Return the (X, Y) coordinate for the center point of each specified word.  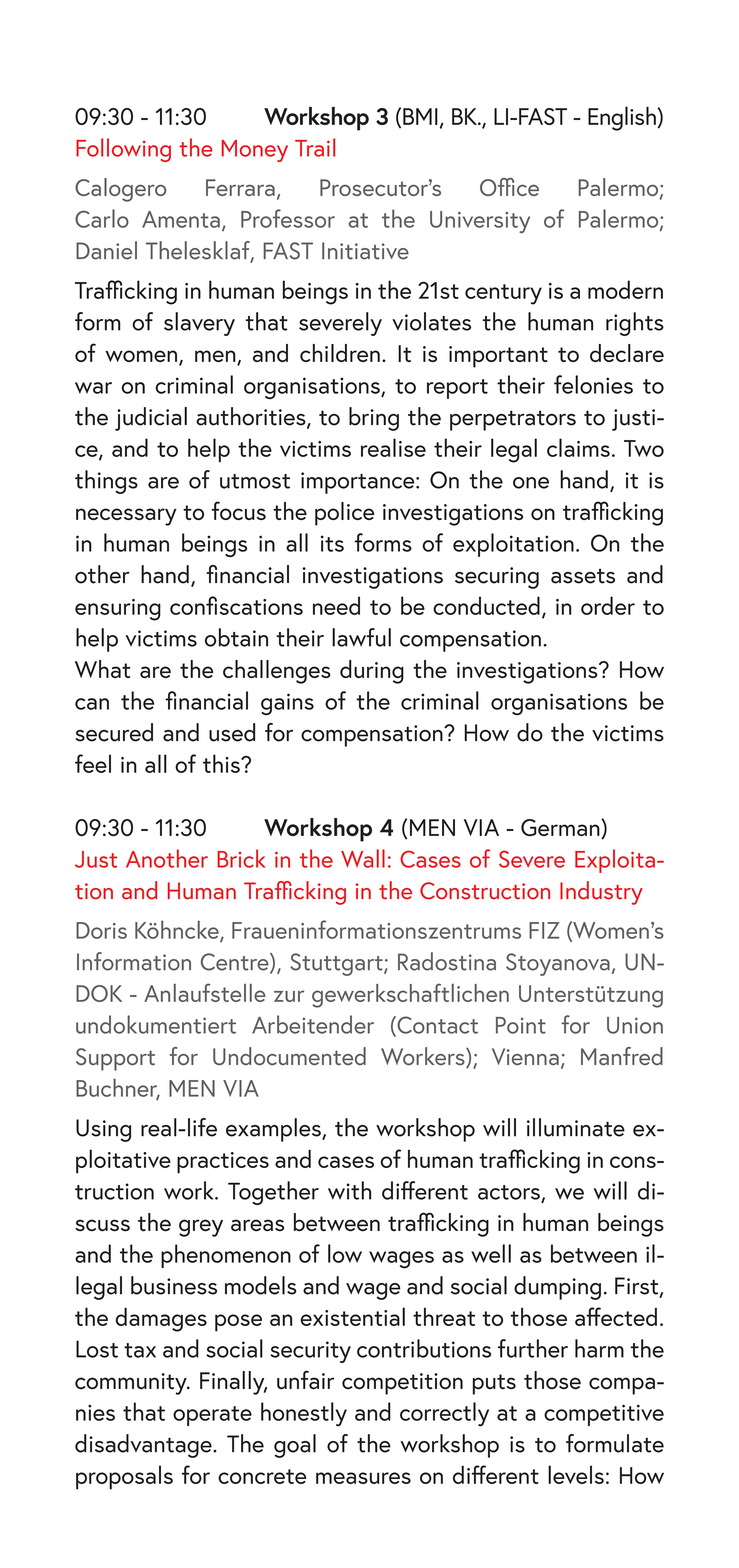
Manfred (622, 1056)
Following (123, 150)
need (336, 605)
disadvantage (144, 1446)
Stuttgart (337, 964)
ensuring (118, 610)
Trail (315, 147)
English (622, 118)
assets (583, 576)
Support (115, 1059)
